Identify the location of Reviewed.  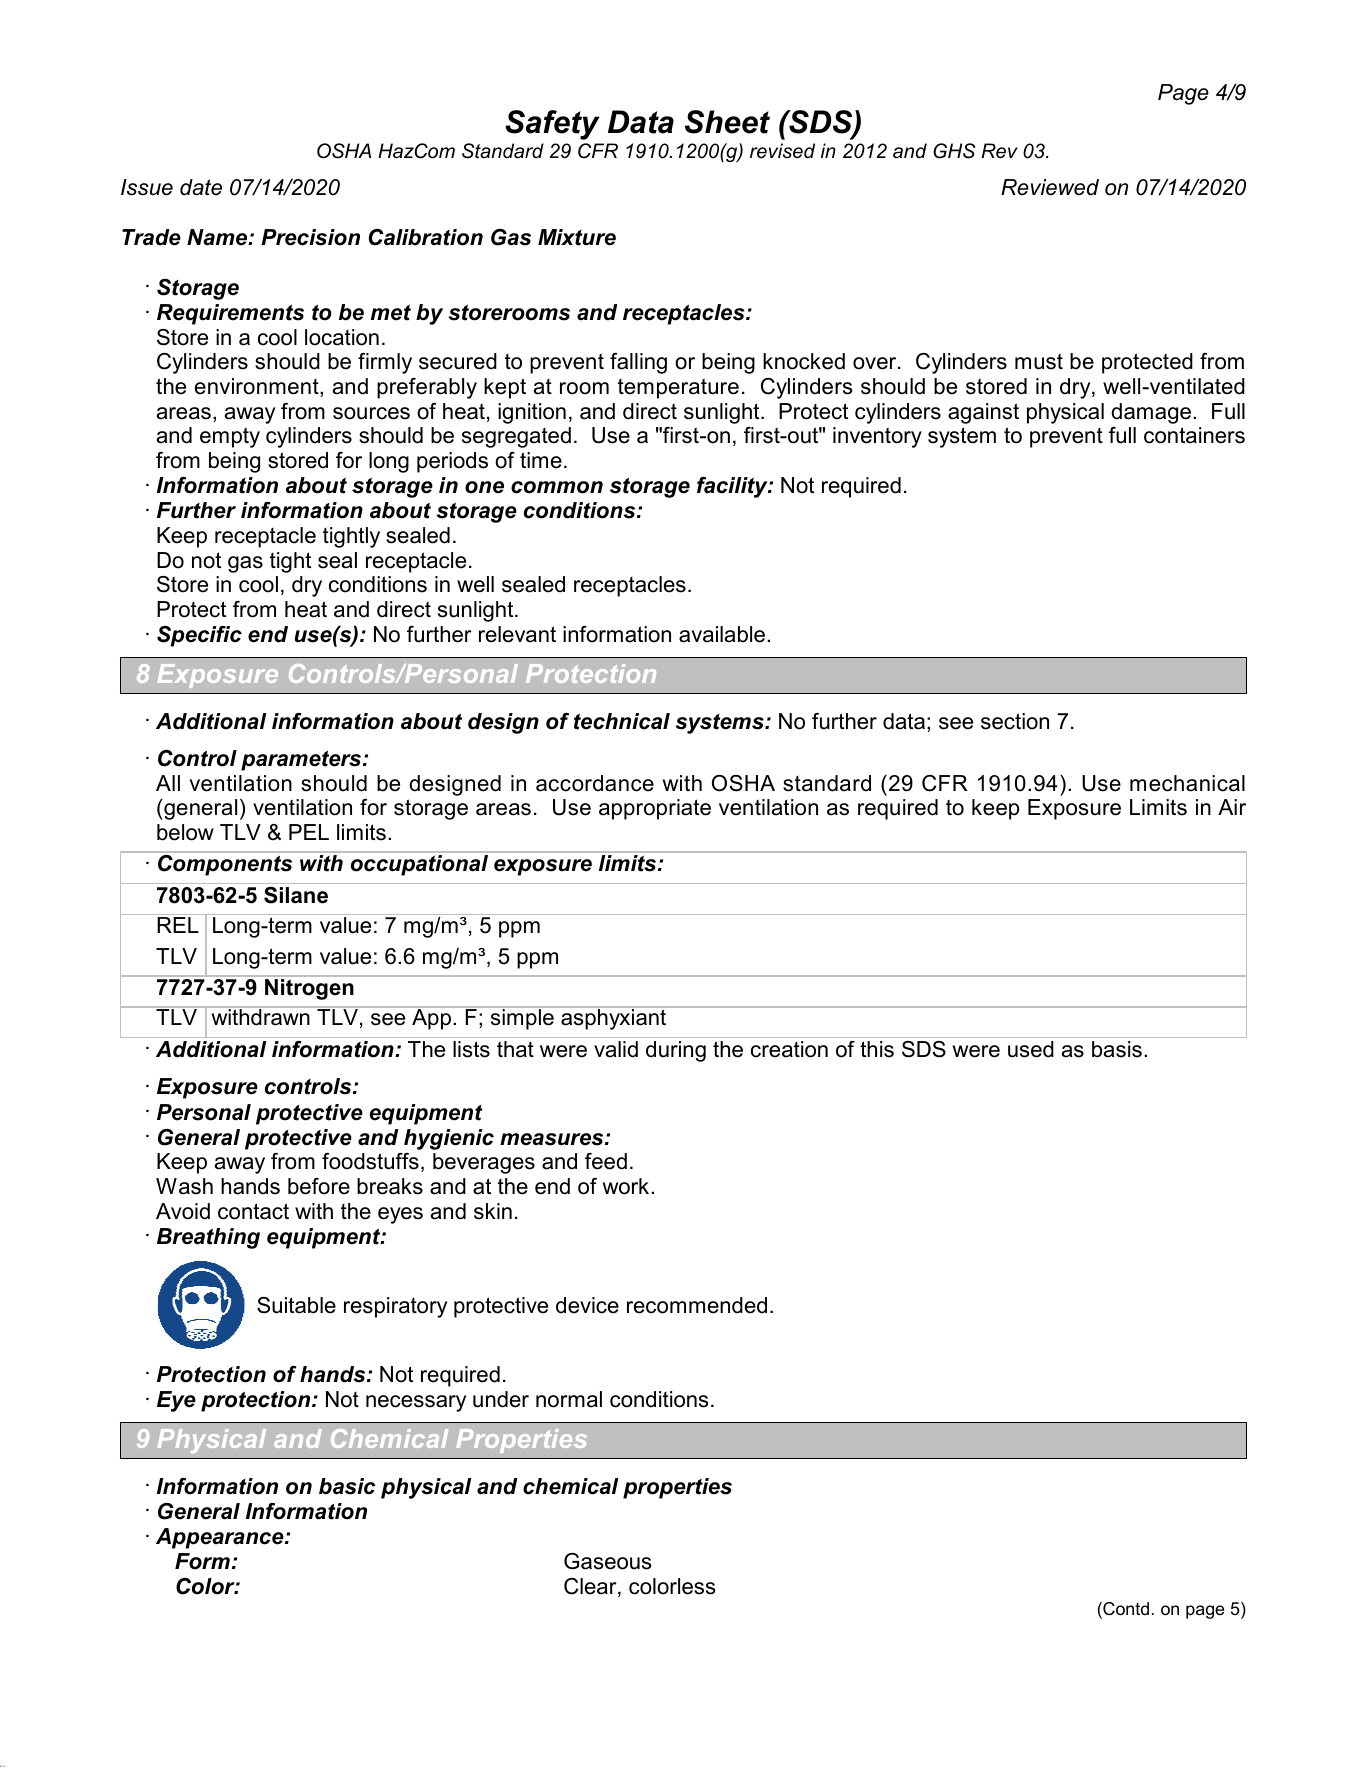
(1050, 187).
